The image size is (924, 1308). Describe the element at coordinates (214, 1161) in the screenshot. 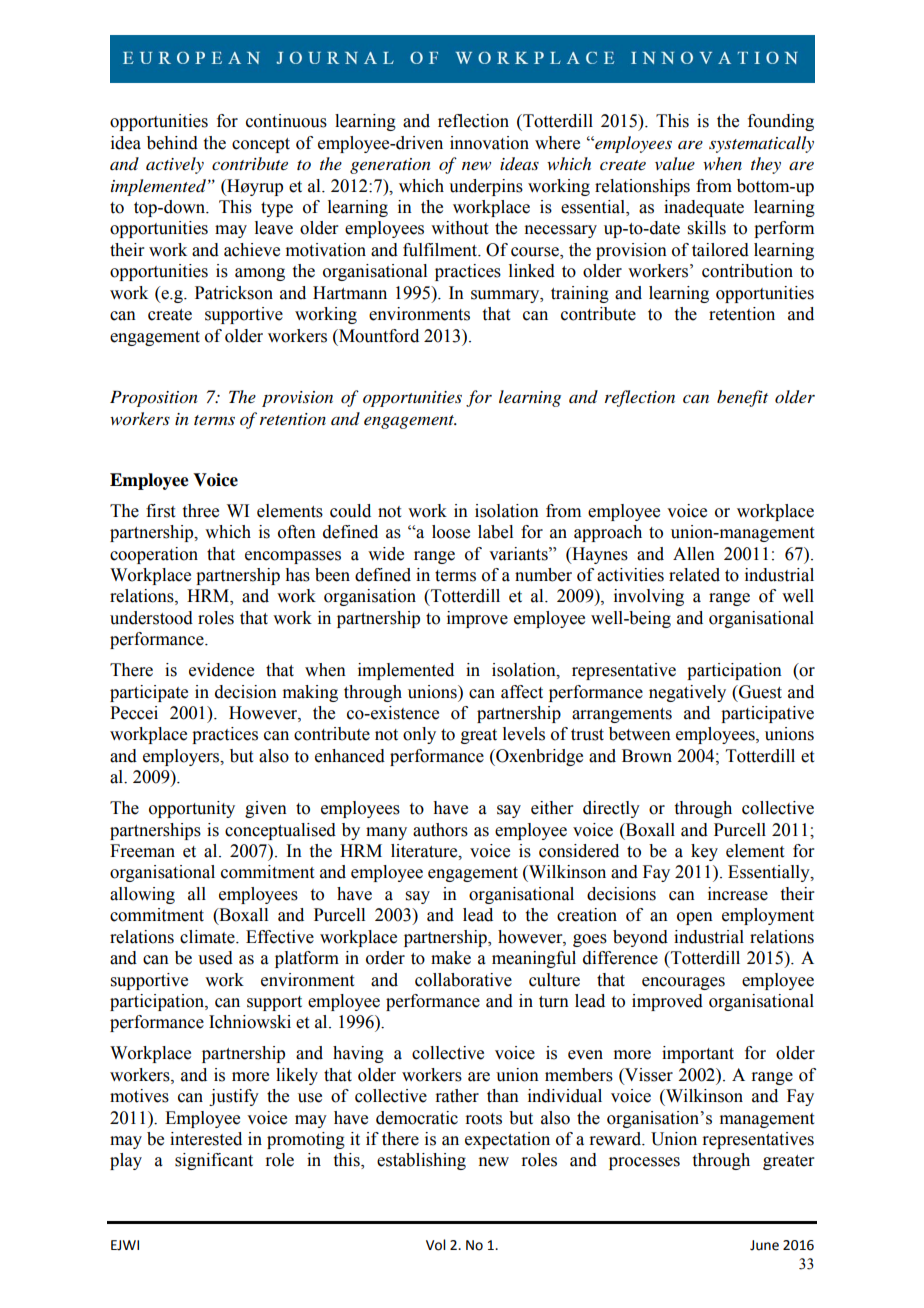

I see `significant` at that location.
